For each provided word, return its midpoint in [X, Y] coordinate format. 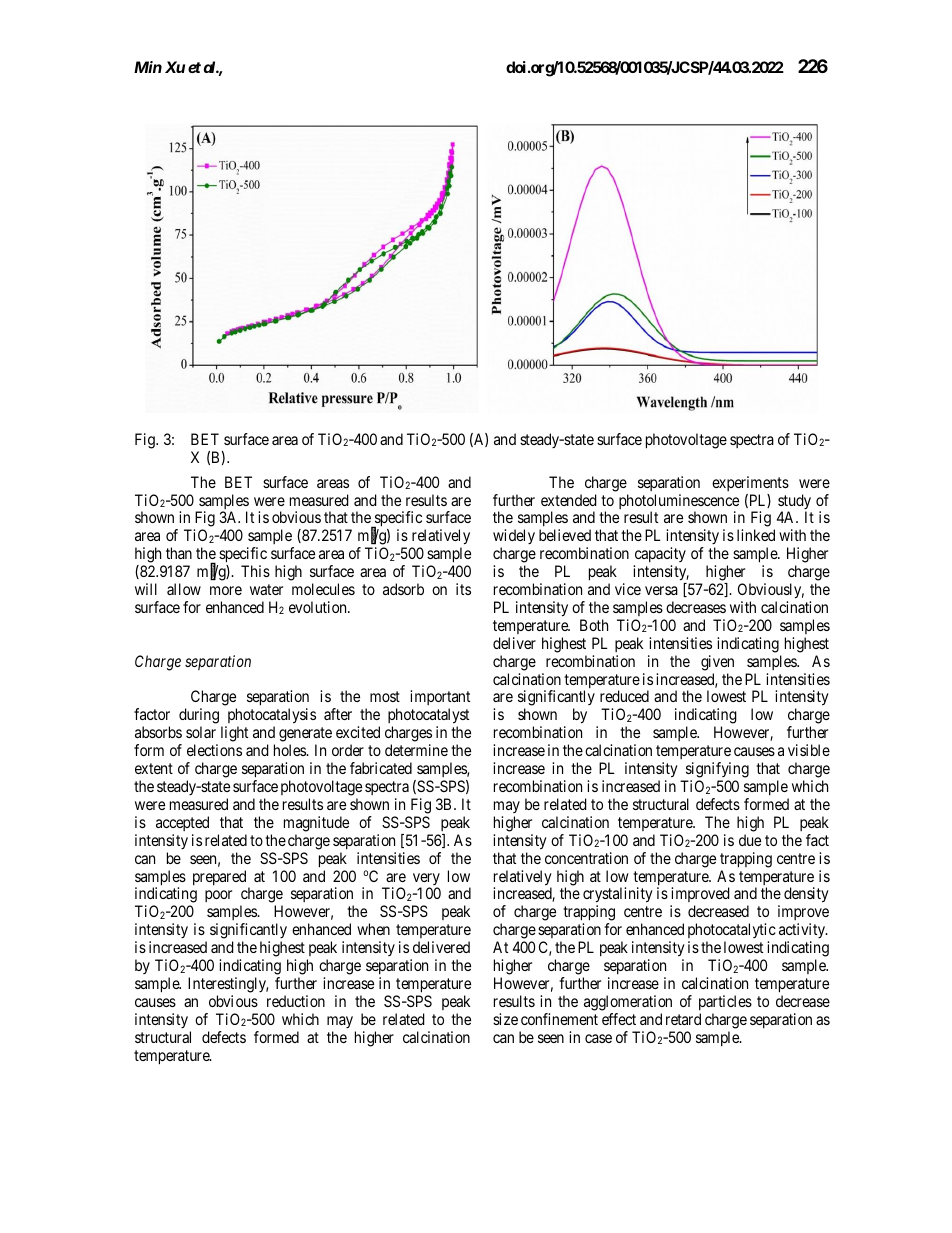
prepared [221, 879]
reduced [624, 696]
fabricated [381, 768]
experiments [750, 483]
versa [661, 590]
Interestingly [228, 986]
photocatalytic [732, 932]
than [179, 553]
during [199, 717]
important [440, 699]
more [226, 590]
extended [569, 500]
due [750, 840]
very [426, 880]
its [463, 589]
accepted [182, 823]
